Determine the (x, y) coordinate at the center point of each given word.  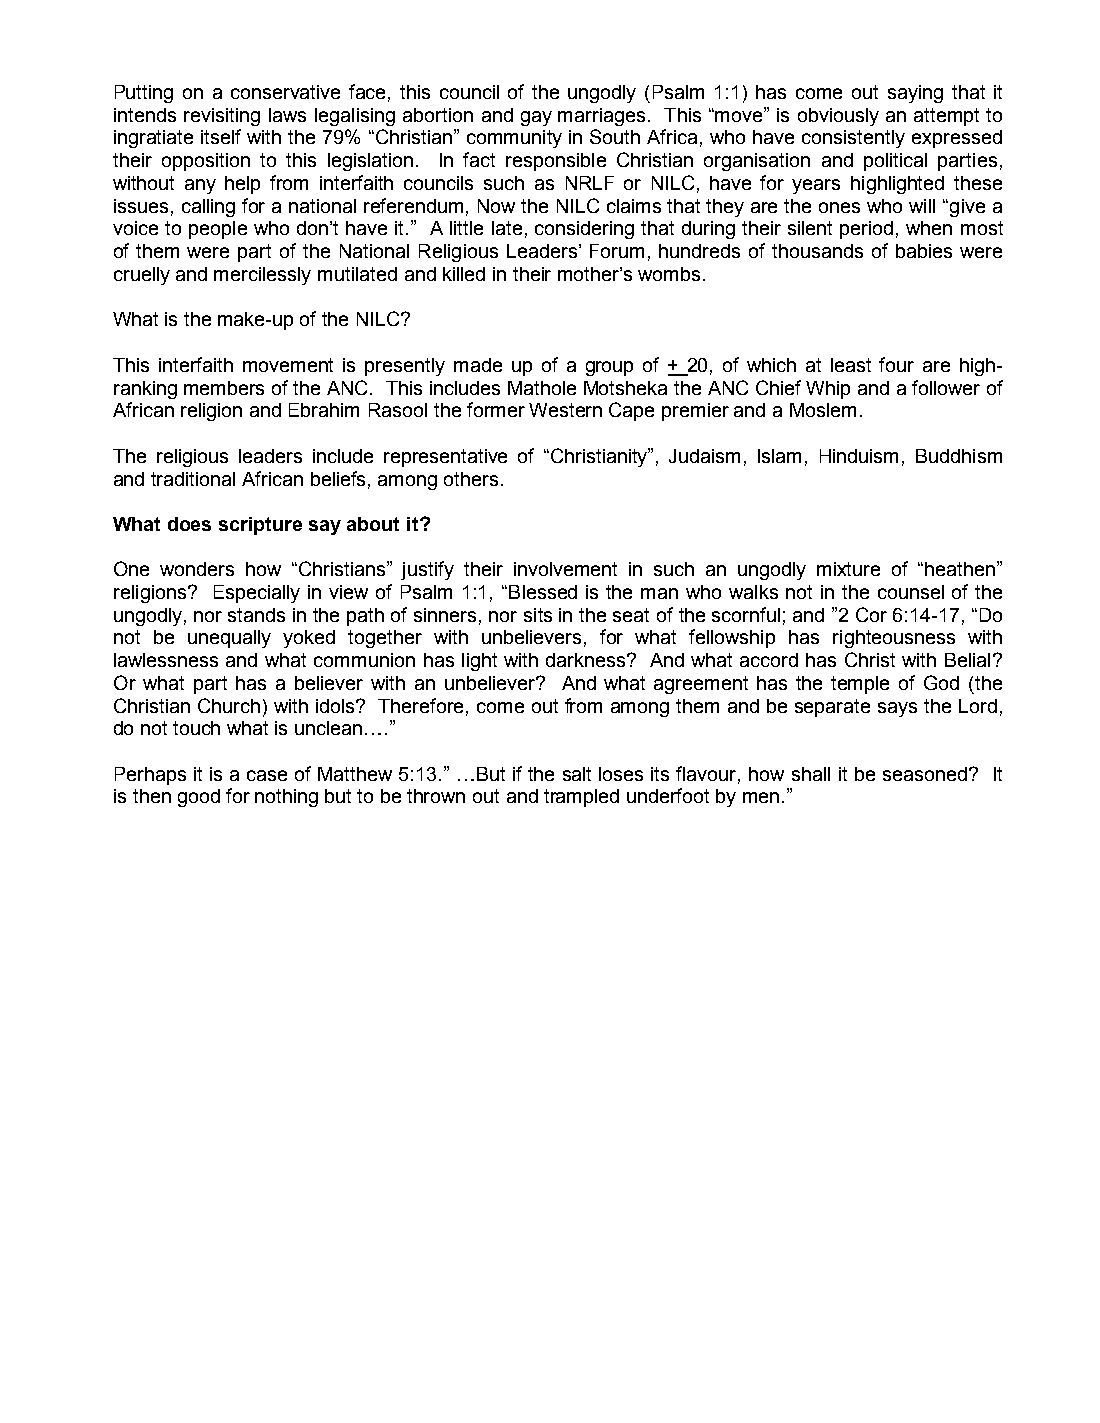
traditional (193, 479)
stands (256, 615)
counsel (911, 592)
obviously (838, 117)
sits (538, 615)
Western (565, 410)
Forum (617, 251)
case (267, 775)
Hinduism (859, 456)
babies (924, 251)
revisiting (222, 117)
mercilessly (262, 276)
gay (536, 118)
